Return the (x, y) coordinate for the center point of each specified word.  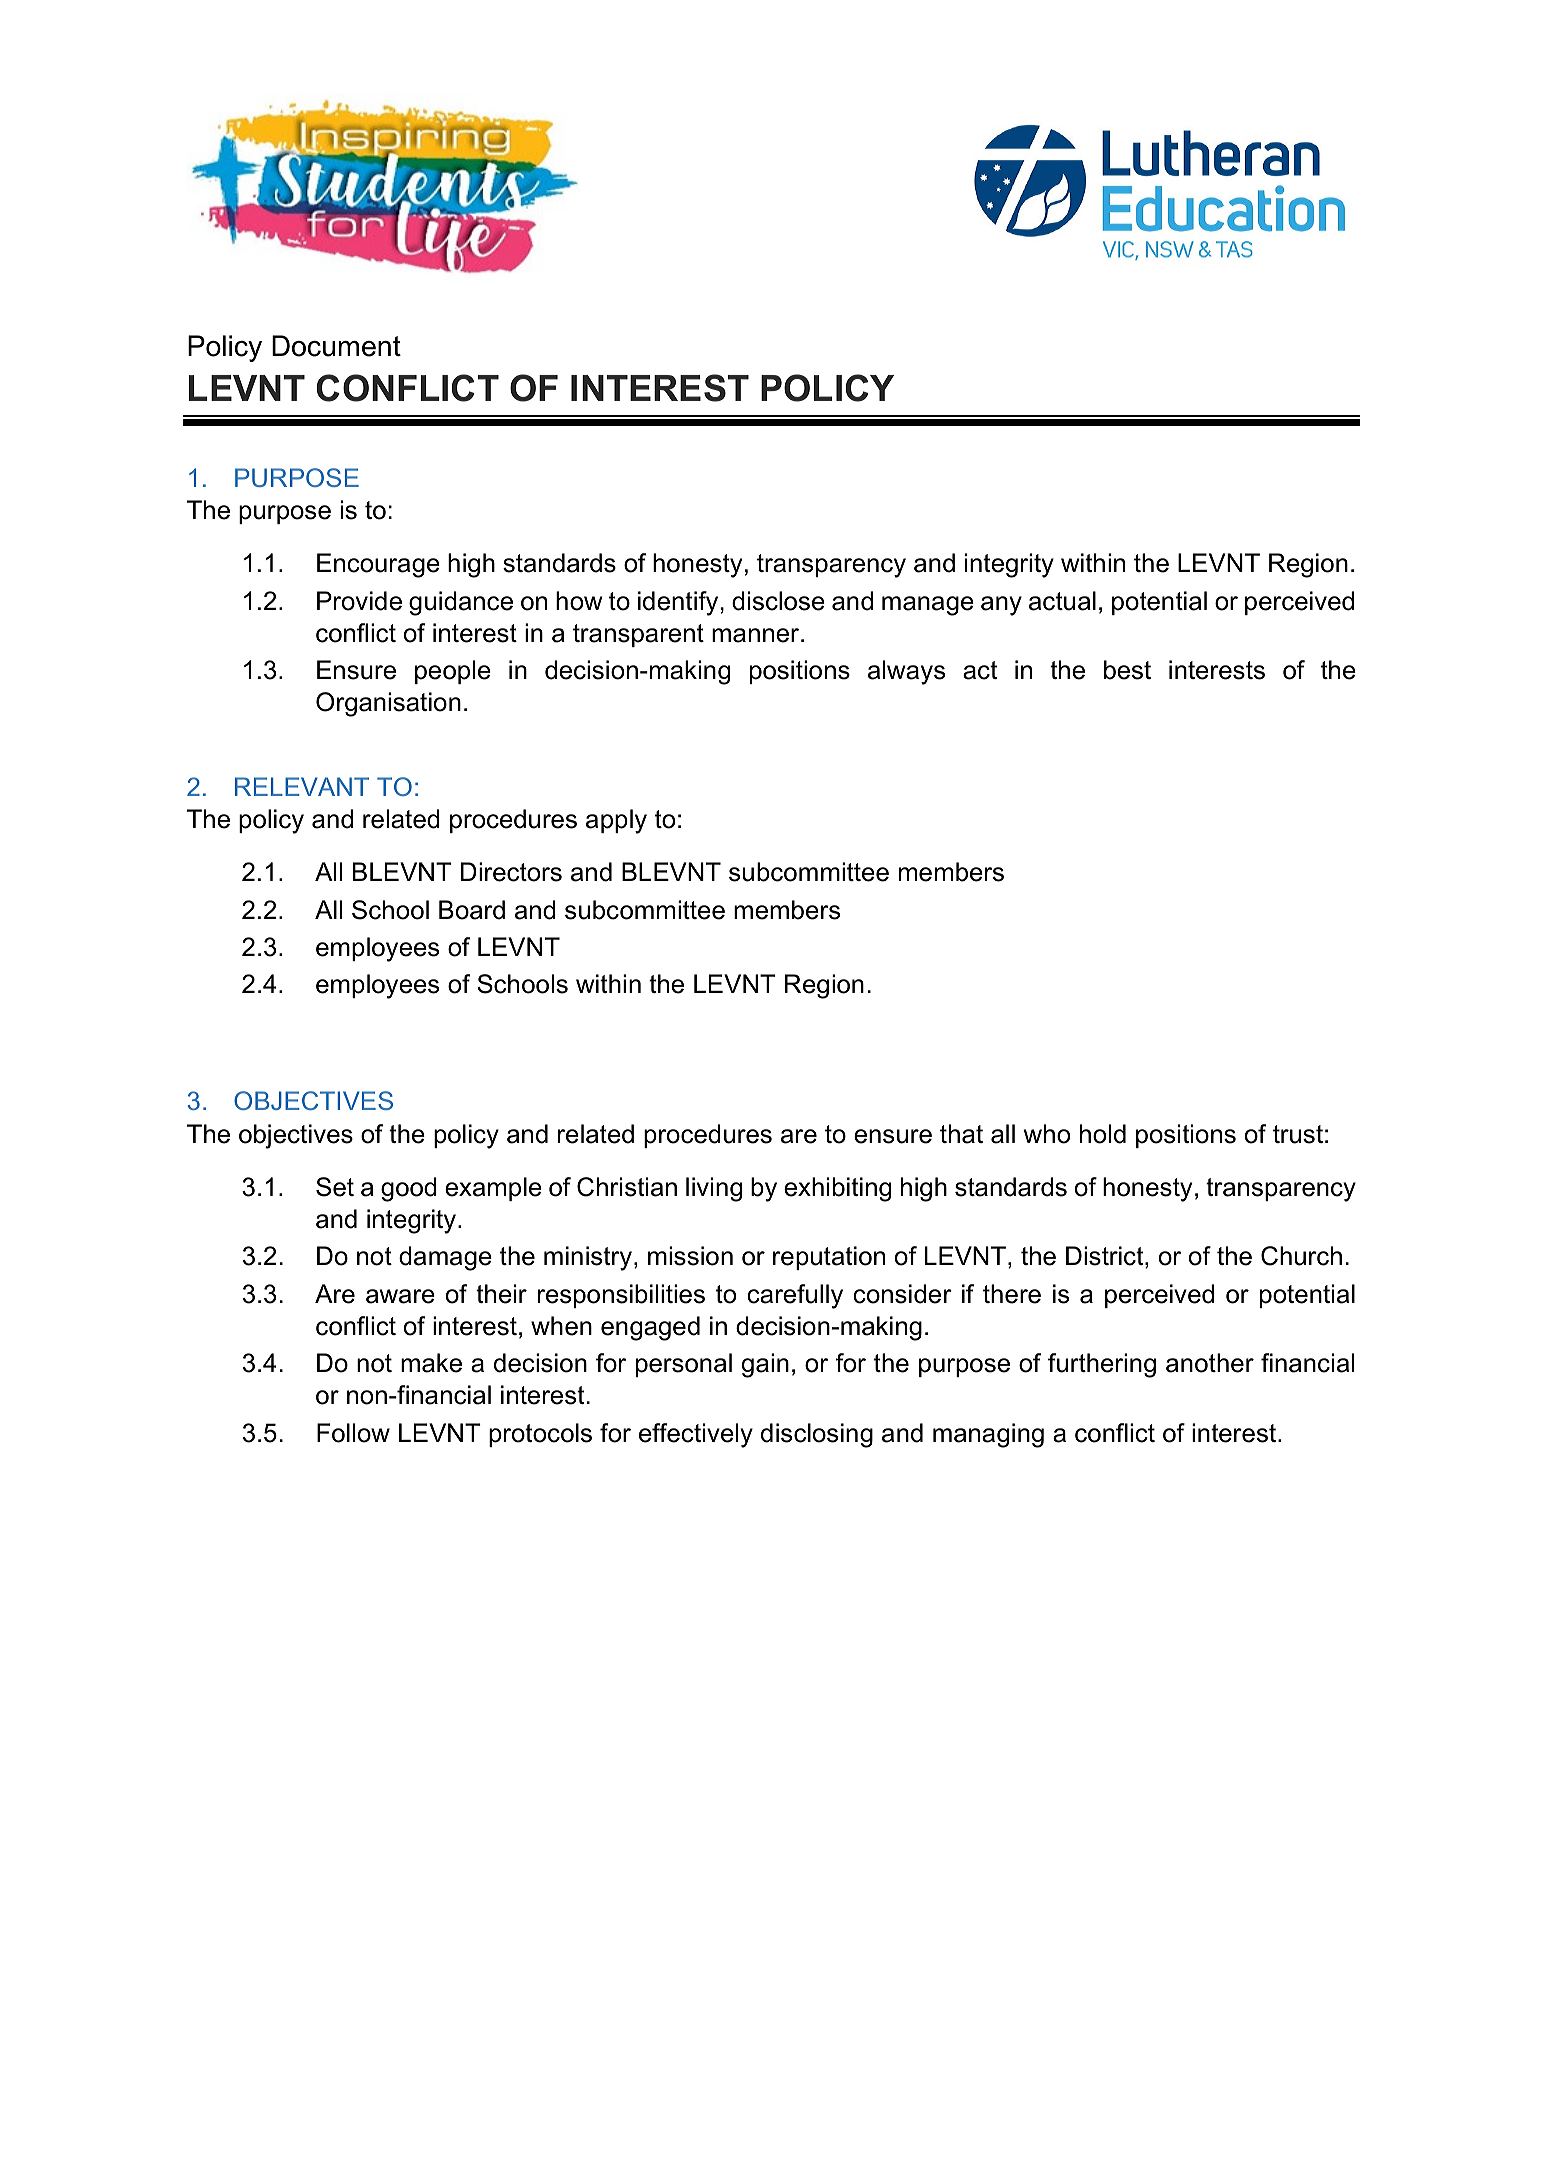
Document (336, 346)
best (1127, 670)
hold (1103, 1134)
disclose (778, 601)
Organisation (388, 704)
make (431, 1363)
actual (1062, 601)
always (906, 672)
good (409, 1189)
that (961, 1134)
